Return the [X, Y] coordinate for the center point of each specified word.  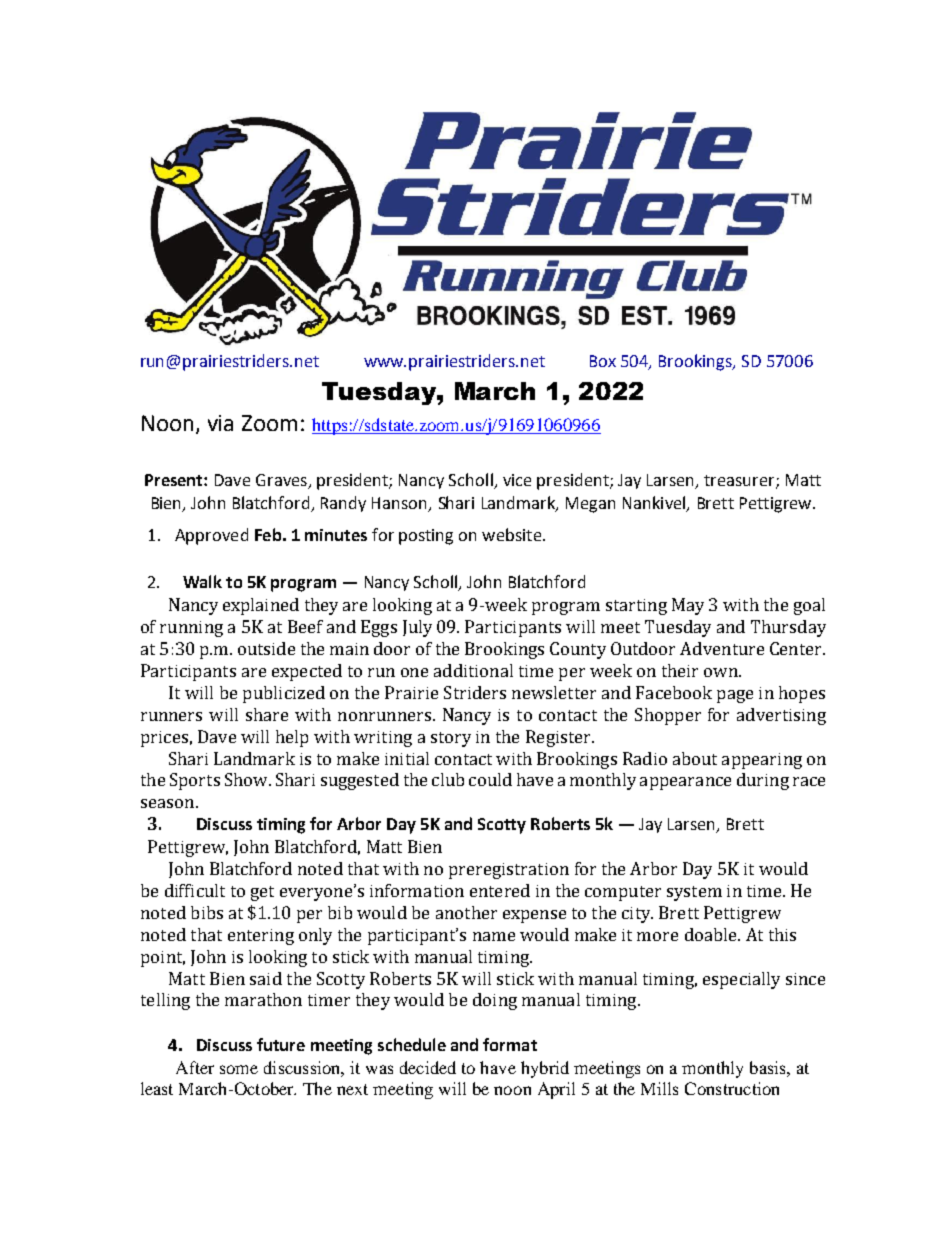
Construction [732, 1088]
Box [603, 361]
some [239, 1069]
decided [428, 1067]
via [220, 423]
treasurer [740, 482]
